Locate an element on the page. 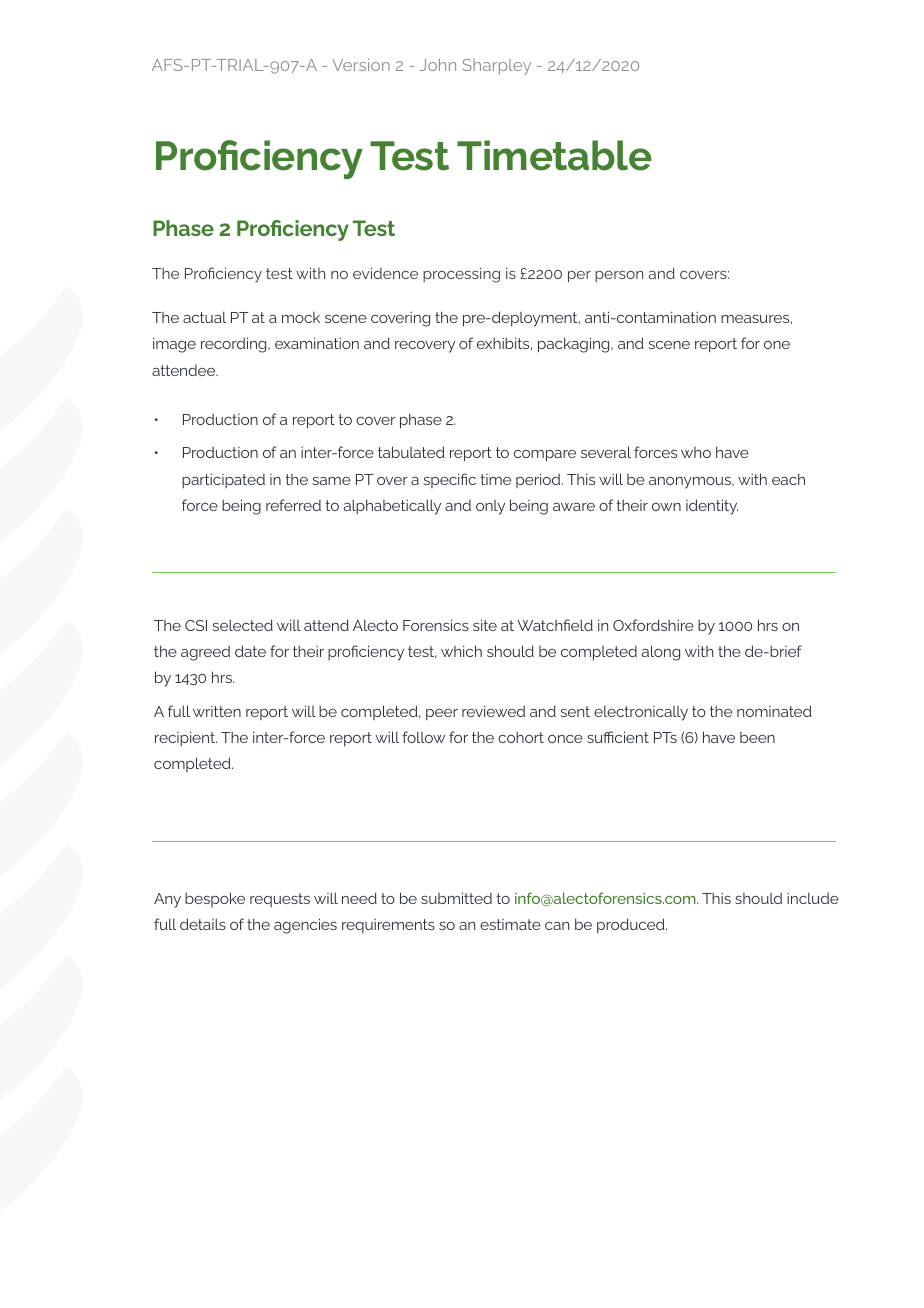 The width and height of the page is (924, 1308). written is located at coordinates (217, 711).
